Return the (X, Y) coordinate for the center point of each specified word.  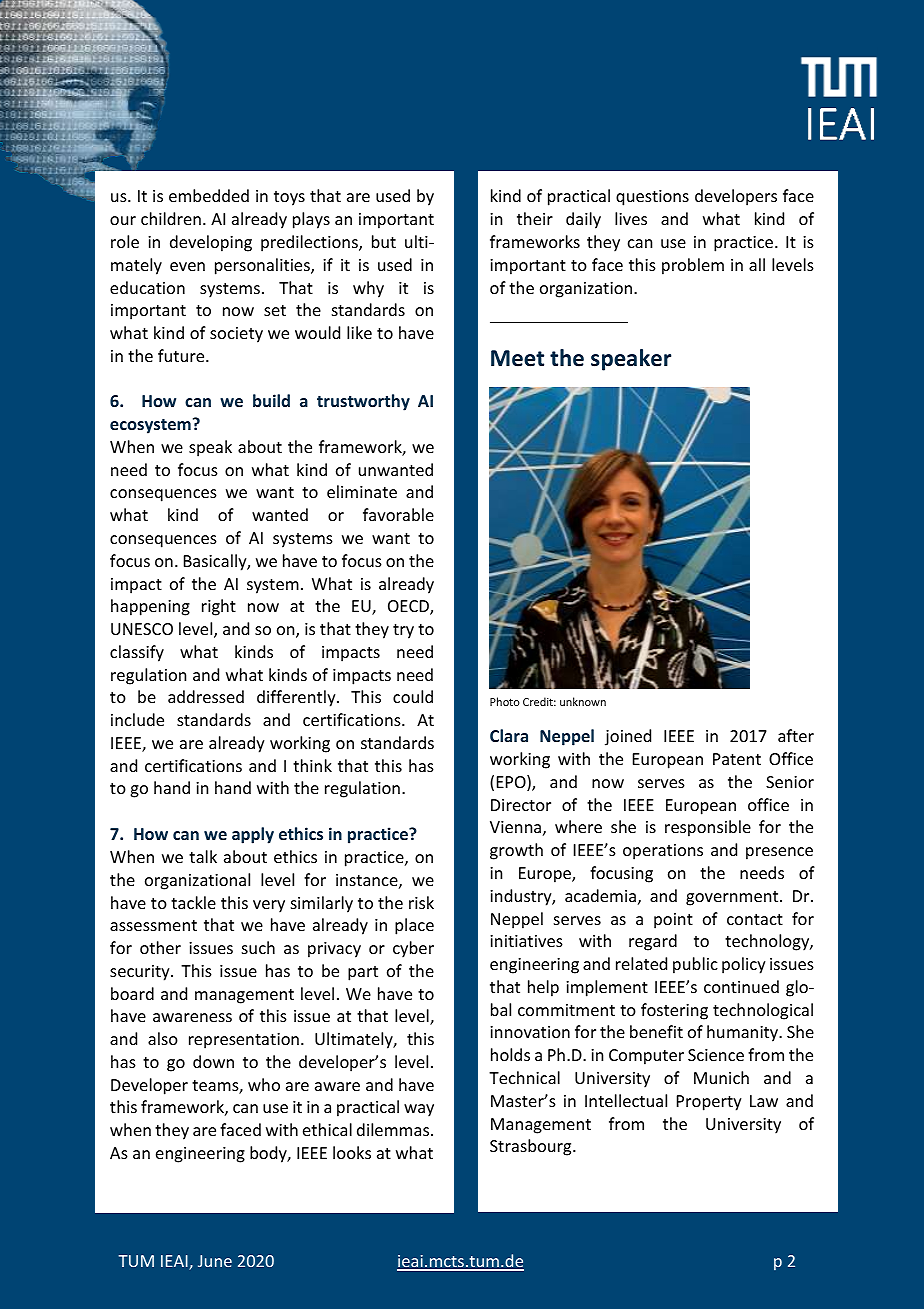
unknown (583, 701)
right (219, 607)
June (215, 1261)
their (535, 218)
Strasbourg (532, 1147)
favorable (398, 514)
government (733, 898)
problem (693, 266)
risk (421, 902)
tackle (193, 902)
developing (211, 243)
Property (709, 1103)
